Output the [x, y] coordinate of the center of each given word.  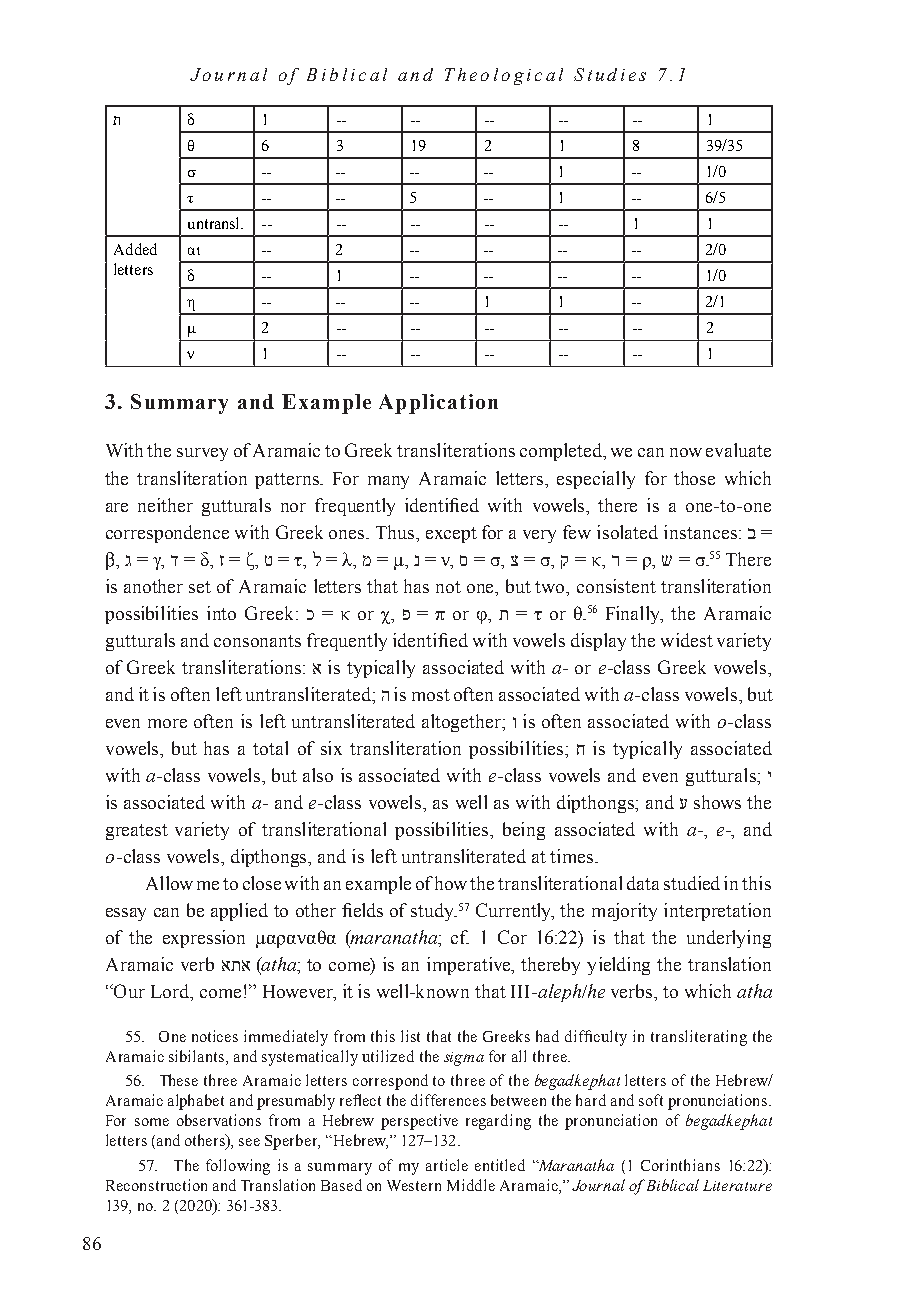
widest [687, 640]
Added [135, 249]
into [221, 613]
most [431, 695]
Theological [504, 76]
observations [219, 1120]
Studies [610, 74]
